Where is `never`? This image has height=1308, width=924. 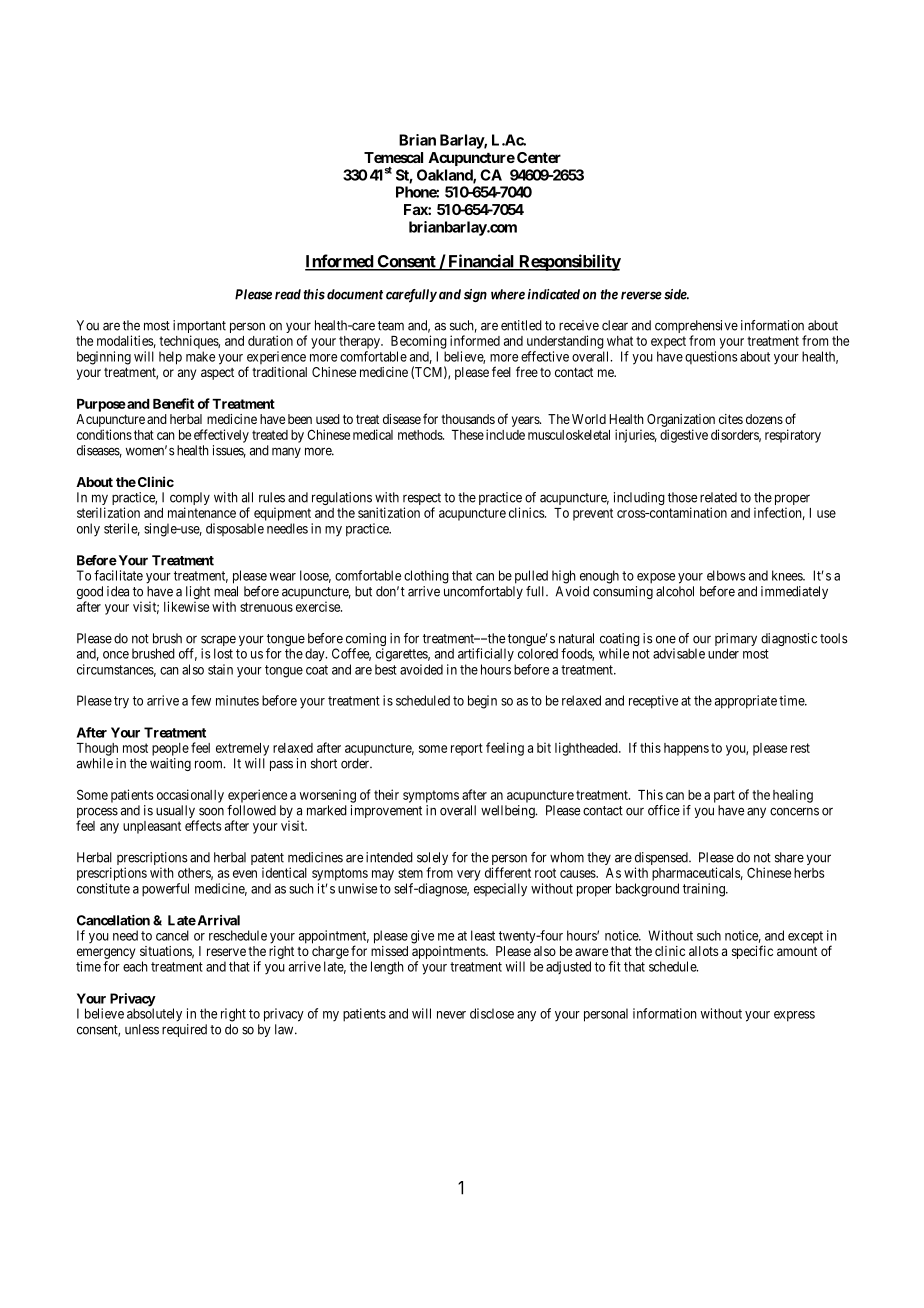
never is located at coordinates (451, 1015).
